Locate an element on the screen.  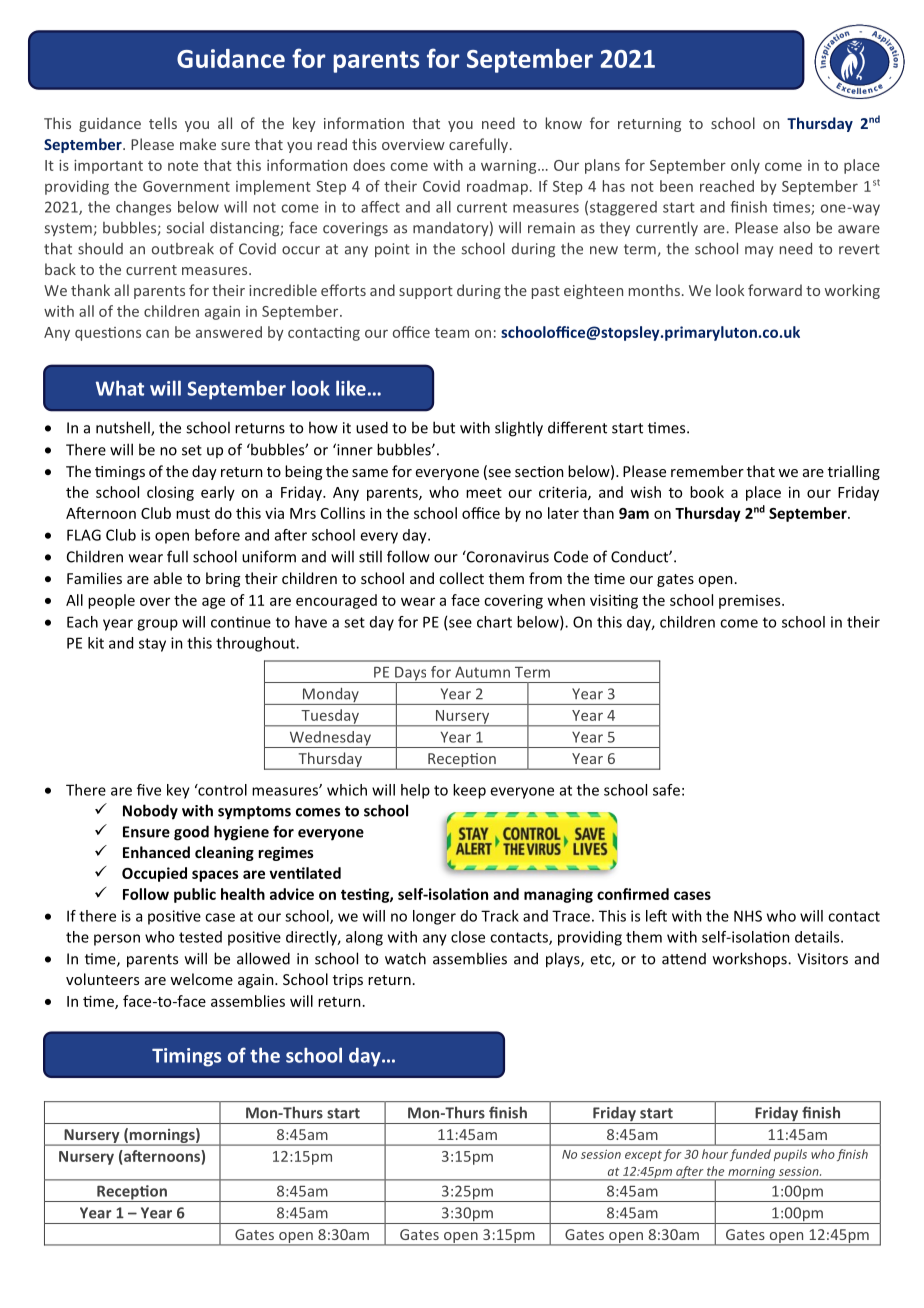
team is located at coordinates (452, 333).
